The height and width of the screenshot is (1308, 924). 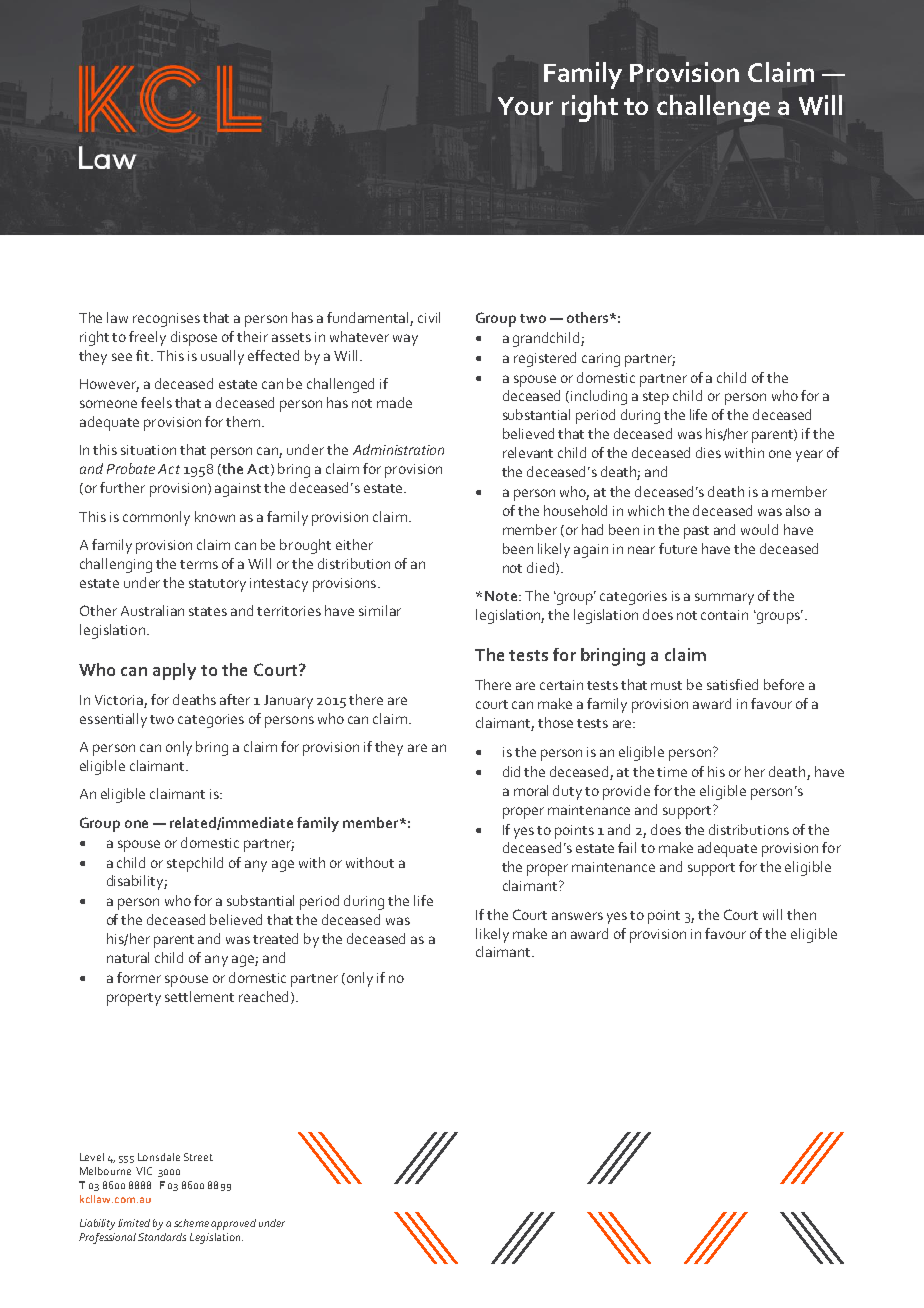 What do you see at coordinates (199, 996) in the screenshot?
I see `settlement` at bounding box center [199, 996].
